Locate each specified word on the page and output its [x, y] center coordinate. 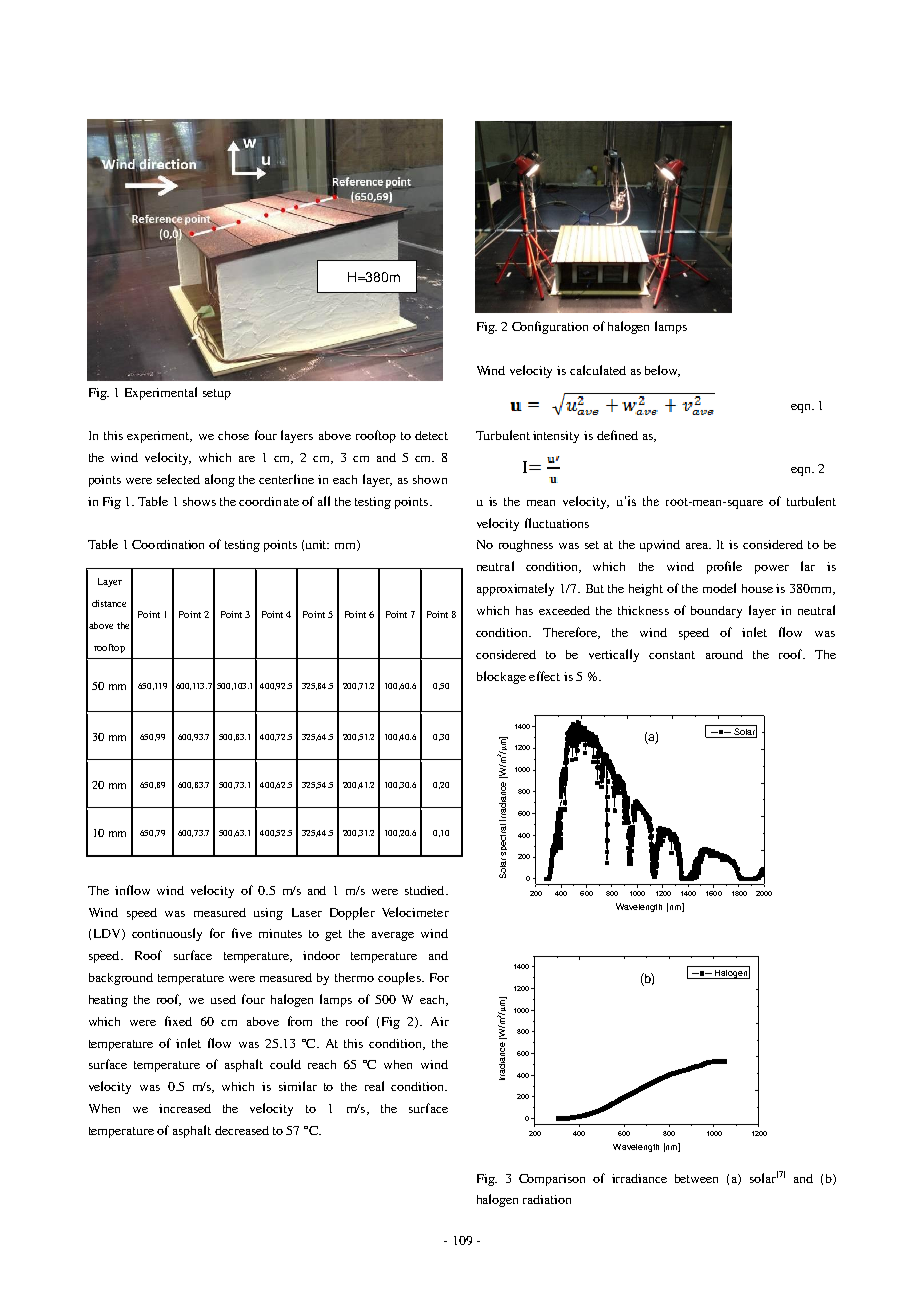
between [696, 1178]
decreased [242, 1130]
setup [217, 394]
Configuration [550, 327]
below [662, 371]
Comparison [552, 1180]
